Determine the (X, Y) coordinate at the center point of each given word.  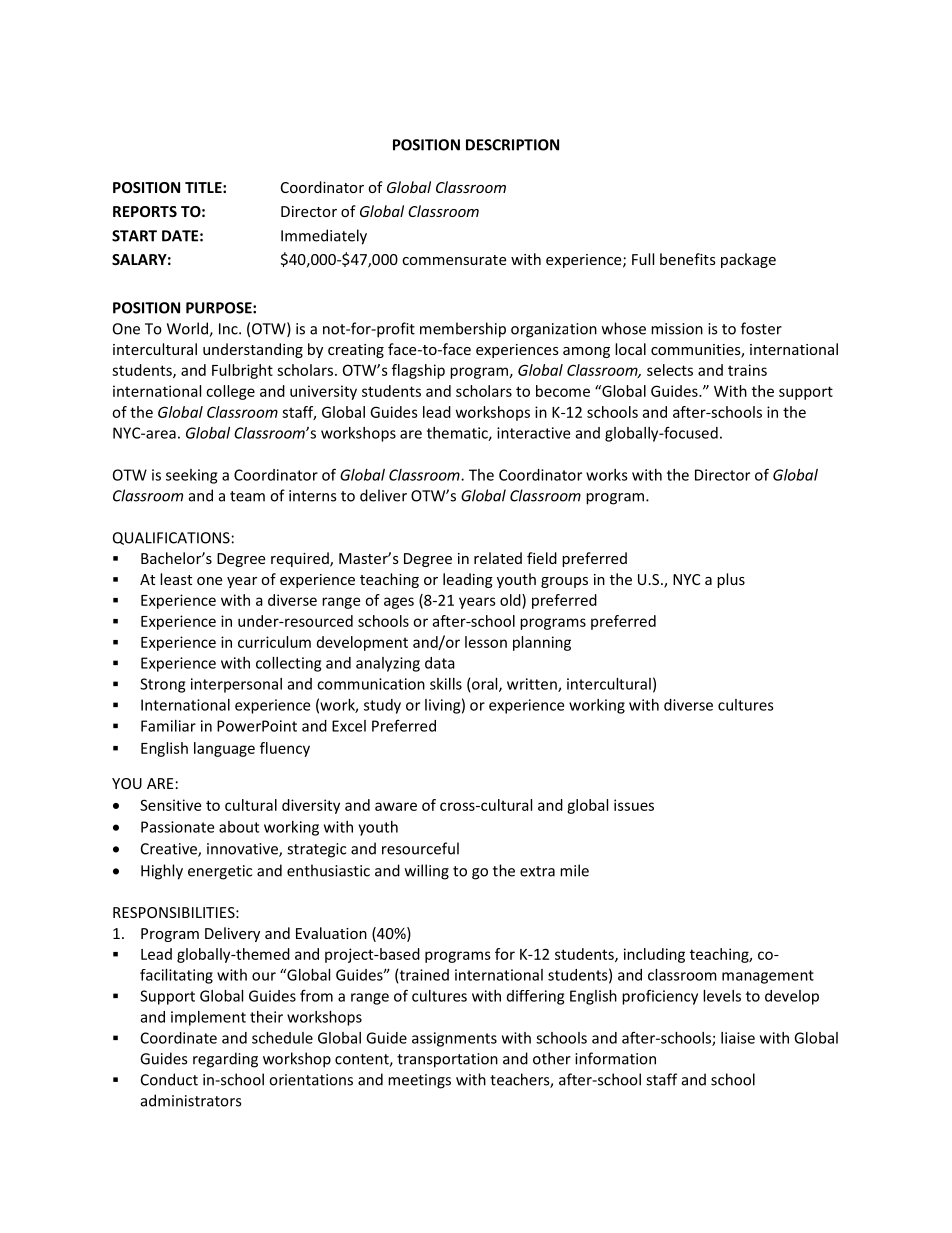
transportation (447, 1060)
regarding (225, 1060)
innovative (243, 850)
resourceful (420, 848)
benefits (688, 259)
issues (634, 805)
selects (670, 370)
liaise (738, 1038)
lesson (486, 642)
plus (731, 580)
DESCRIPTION (512, 145)
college (230, 392)
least (176, 579)
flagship (418, 371)
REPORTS (145, 211)
